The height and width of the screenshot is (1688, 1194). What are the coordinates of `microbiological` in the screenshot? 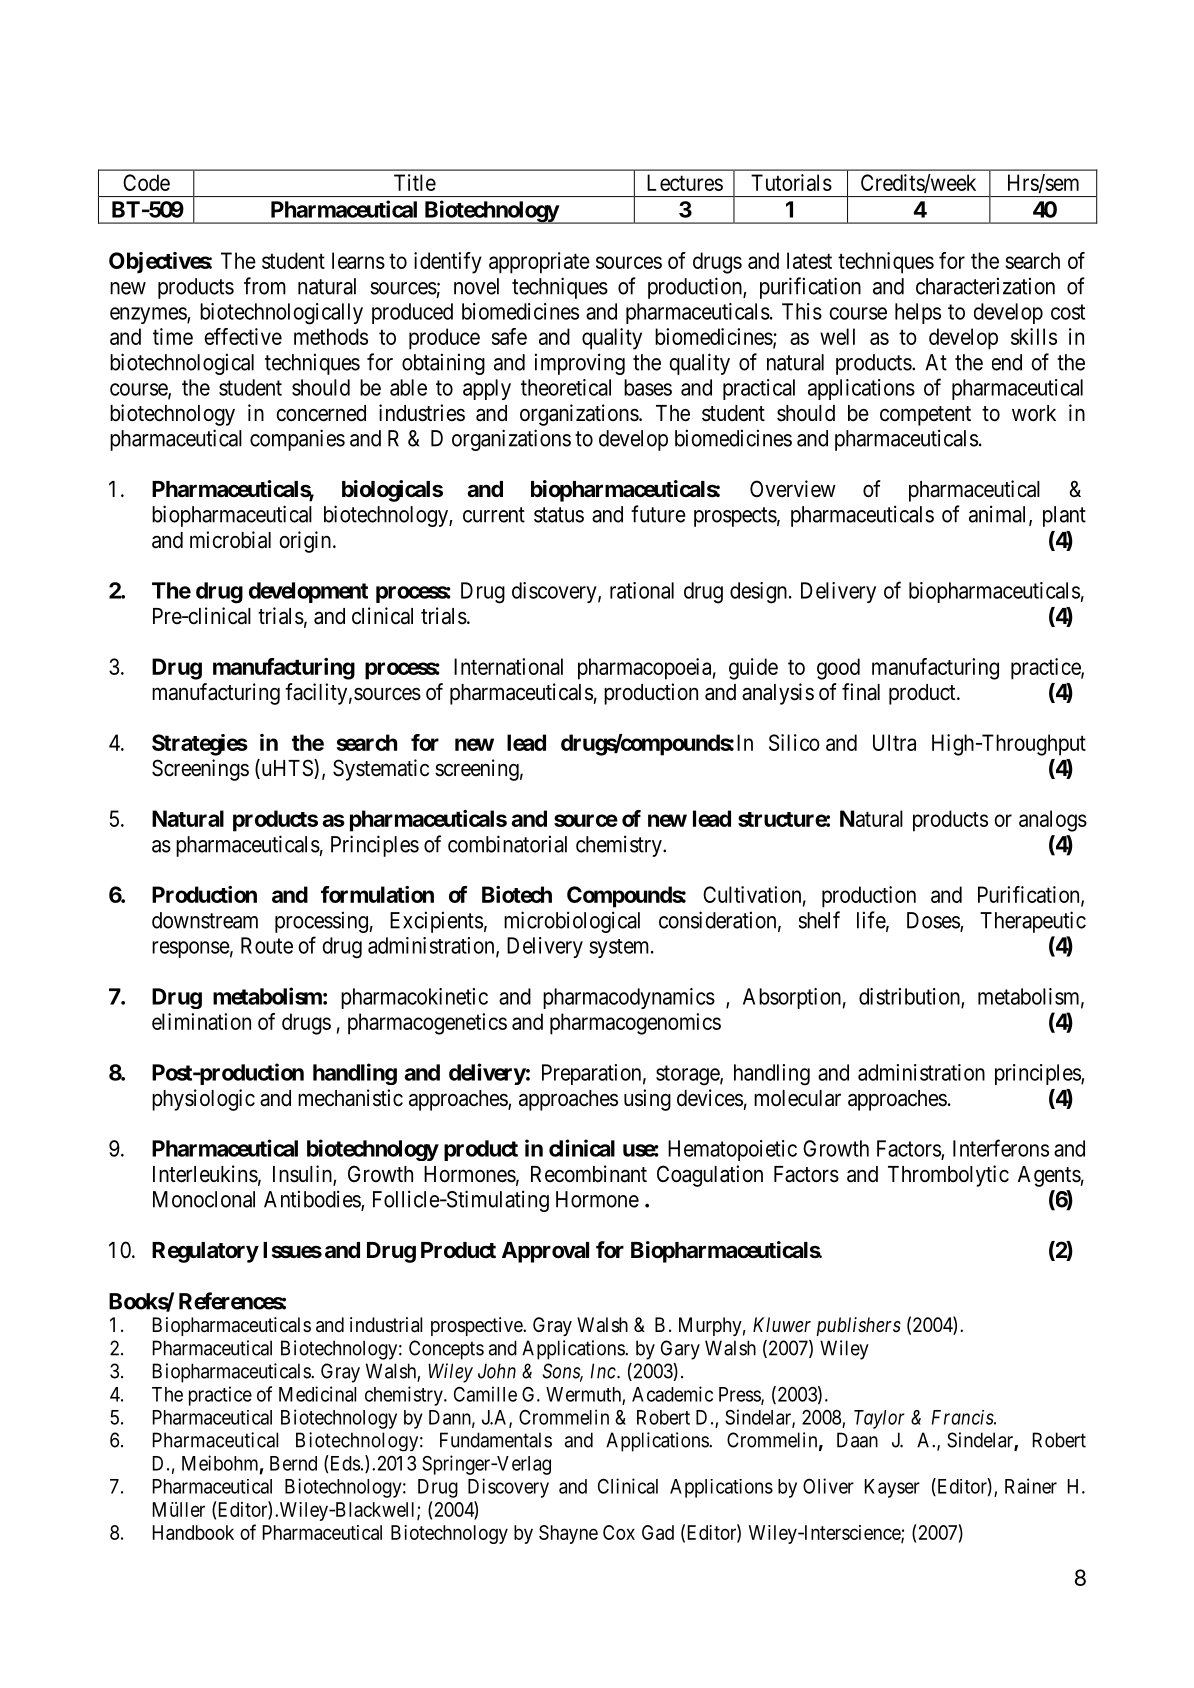 It's located at (572, 922).
